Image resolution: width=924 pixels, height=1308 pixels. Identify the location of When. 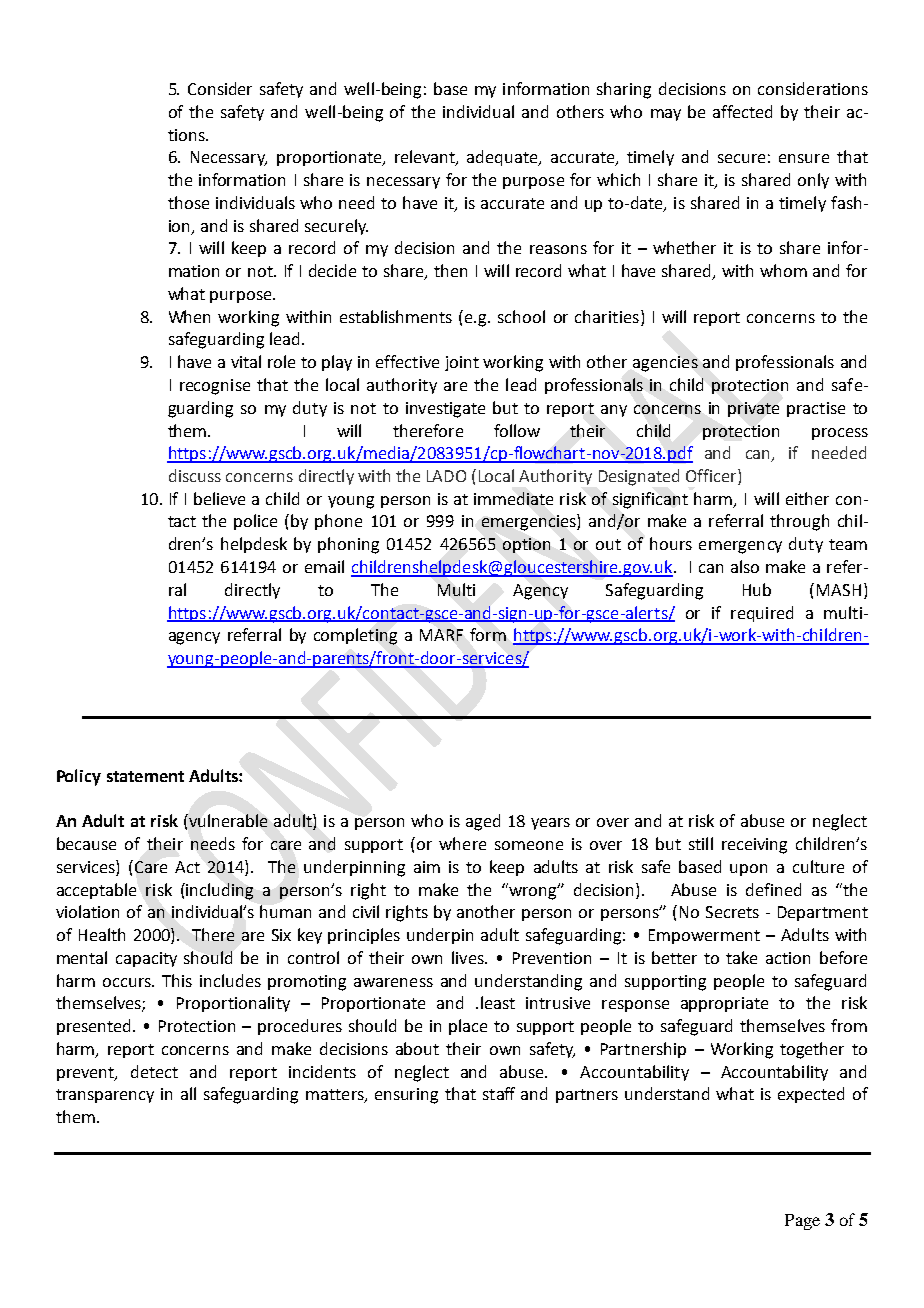
(189, 316).
